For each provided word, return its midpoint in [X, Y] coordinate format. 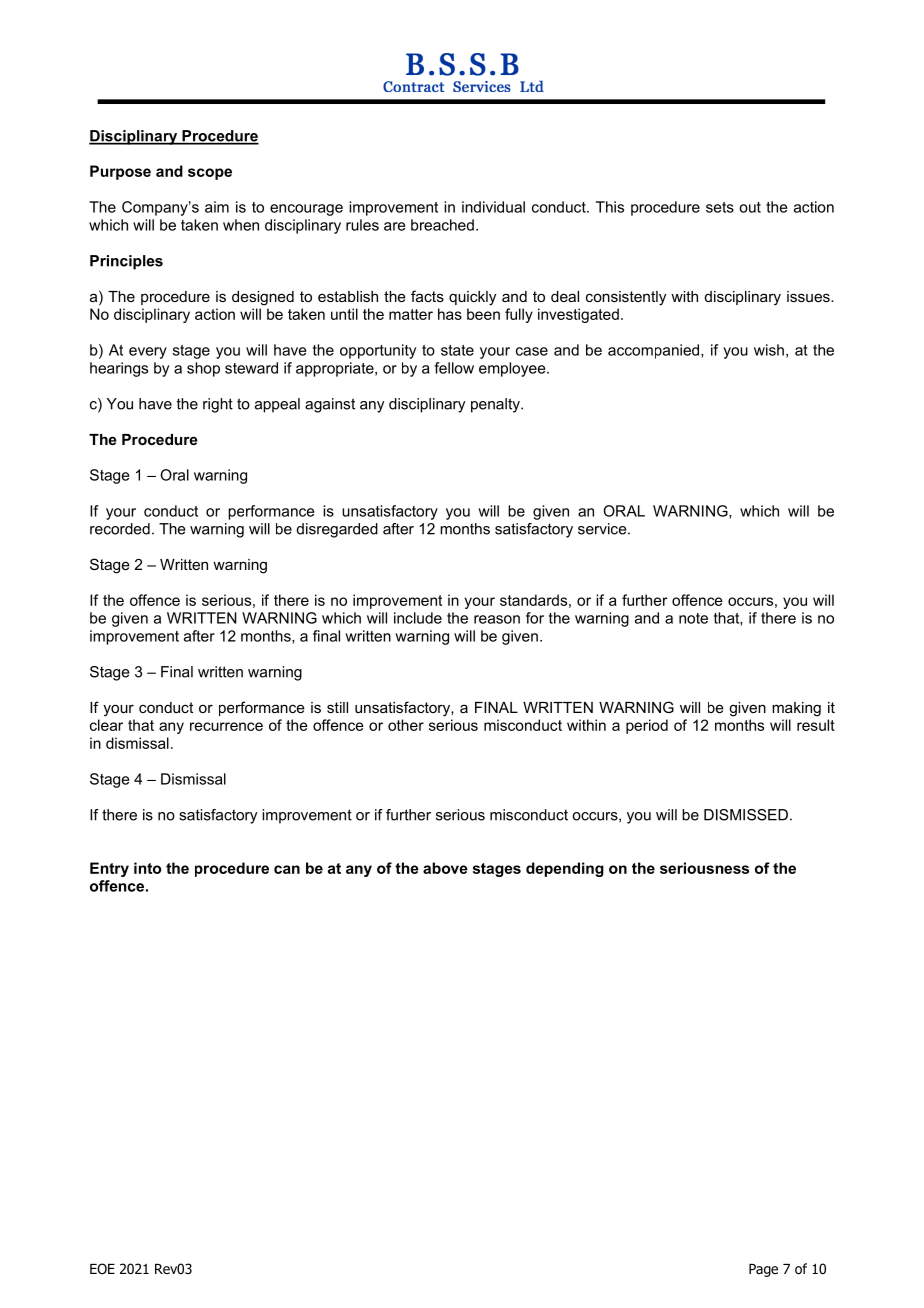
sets [720, 207]
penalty [496, 405]
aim [217, 207]
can [287, 869]
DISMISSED [746, 815]
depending [565, 869]
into [147, 868]
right [218, 405]
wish [769, 350]
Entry [109, 869]
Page [763, 1270]
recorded [120, 529]
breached [442, 225]
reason [497, 619]
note [693, 618]
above [445, 868]
